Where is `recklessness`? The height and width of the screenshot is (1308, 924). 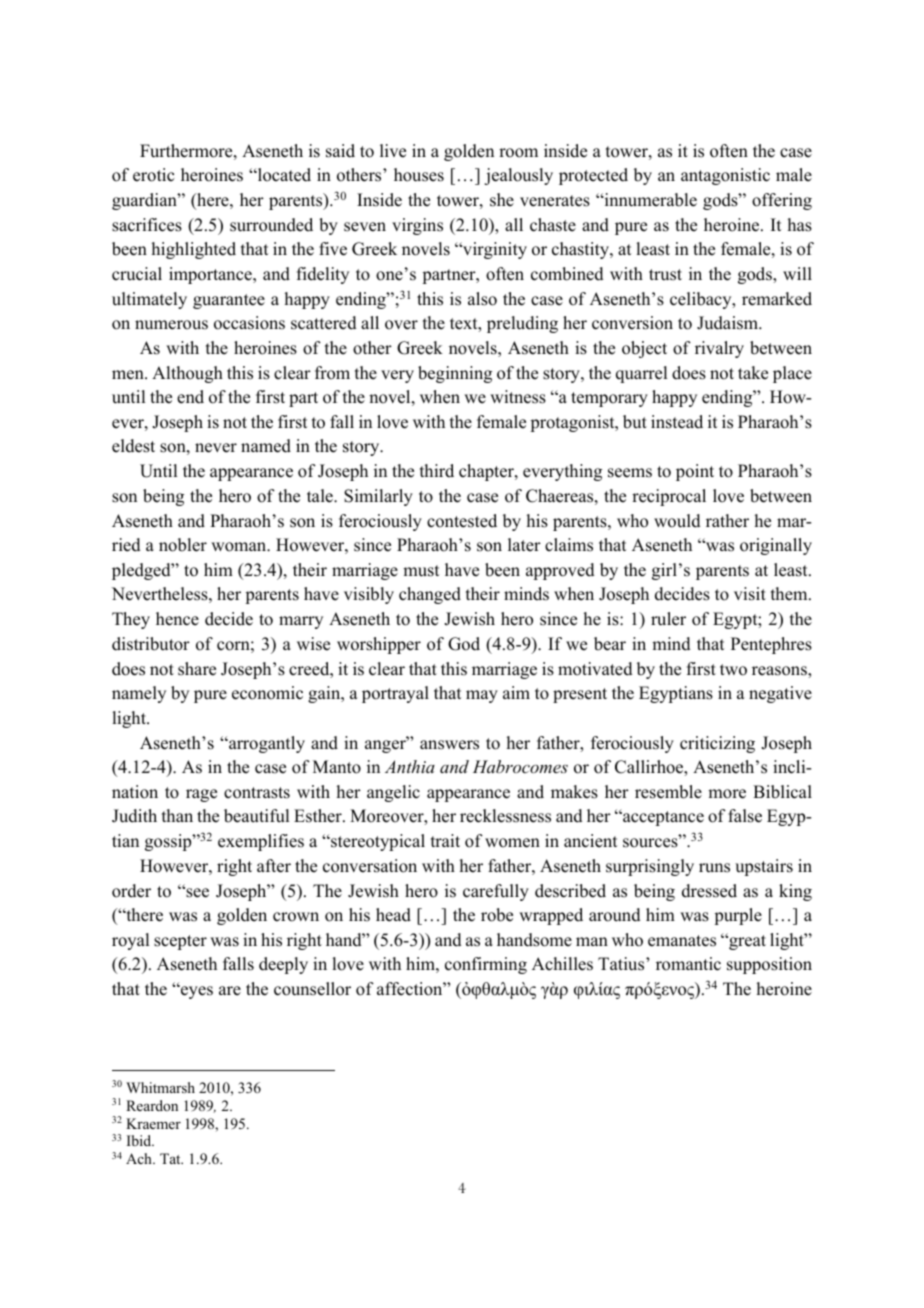 recklessness is located at coordinates (505, 816).
